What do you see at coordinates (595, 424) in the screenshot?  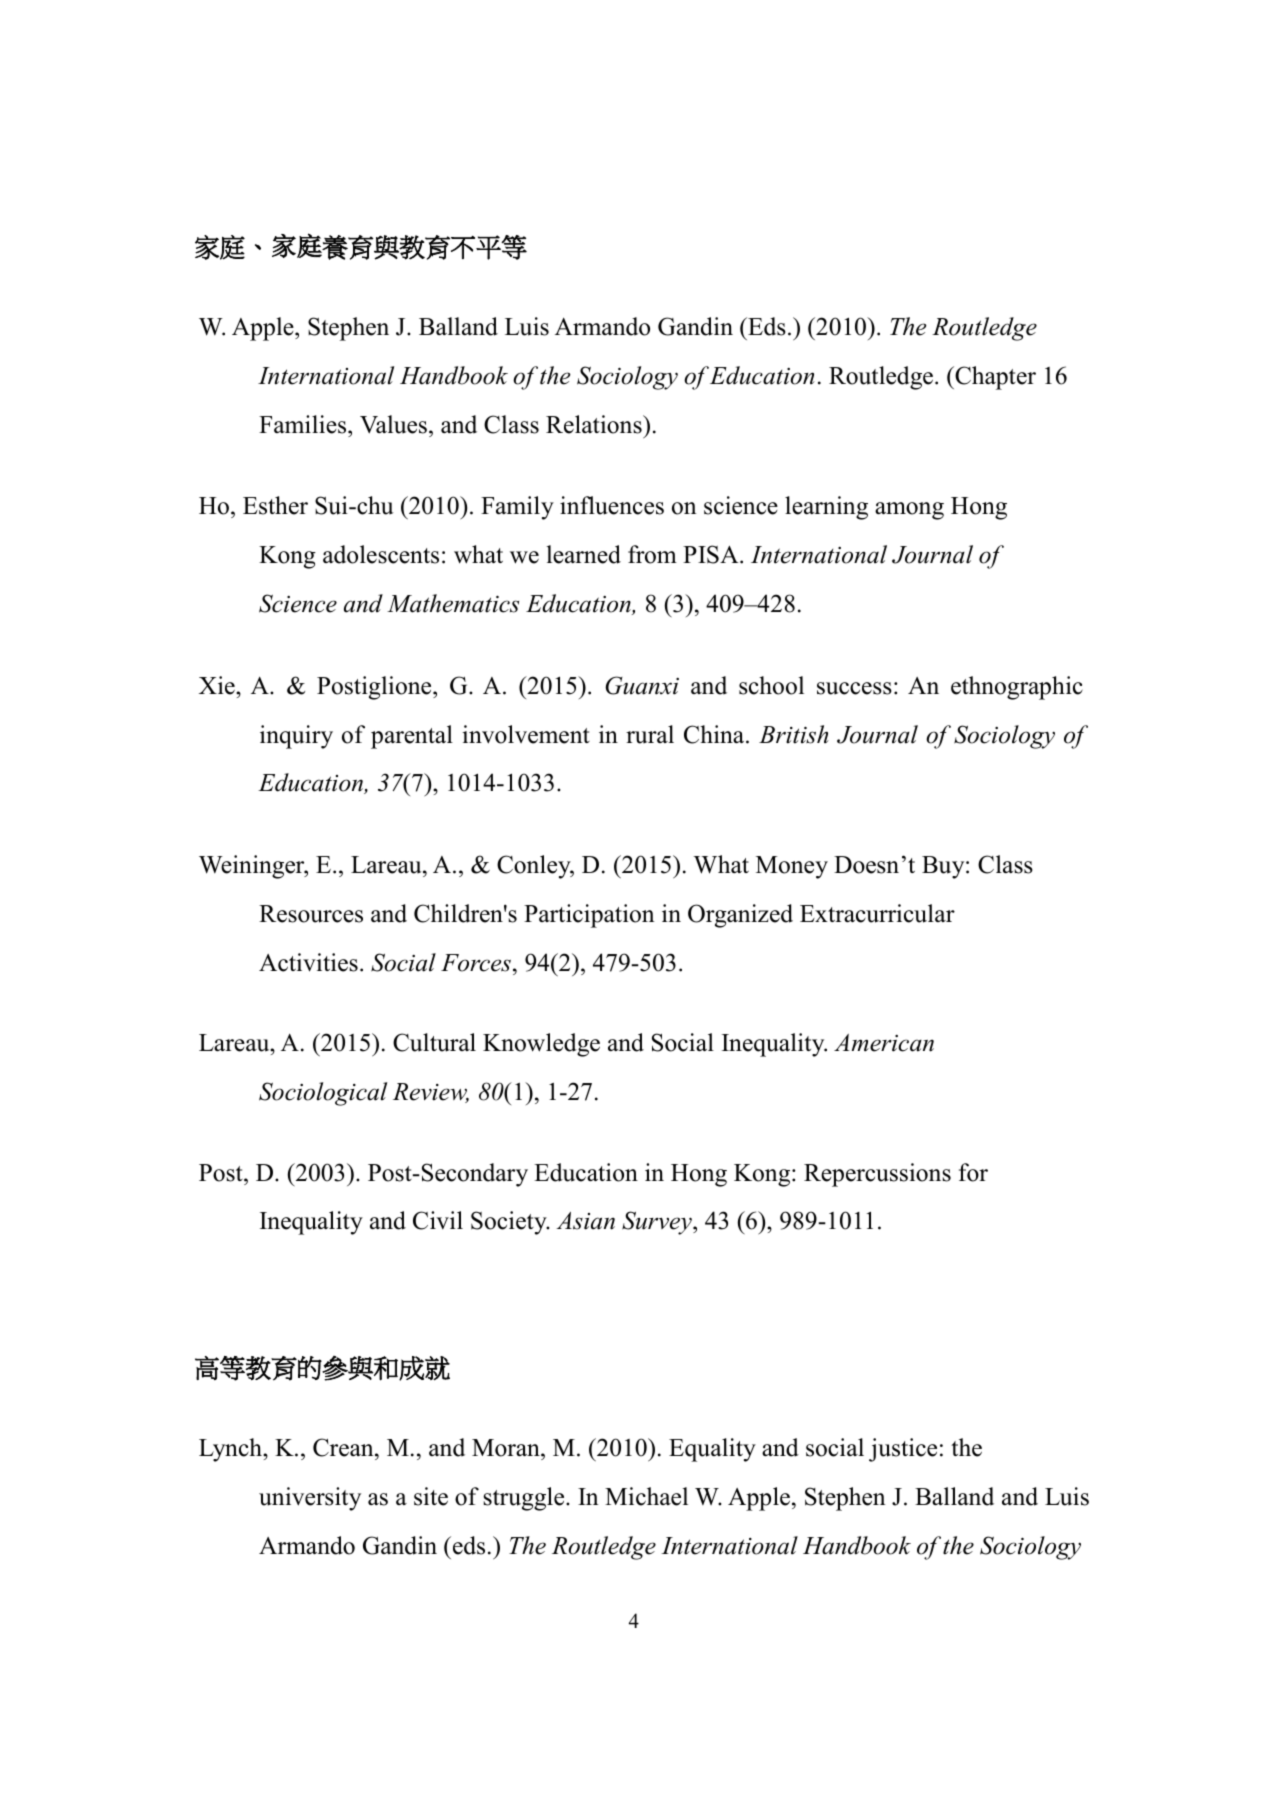 I see `Relations` at bounding box center [595, 424].
